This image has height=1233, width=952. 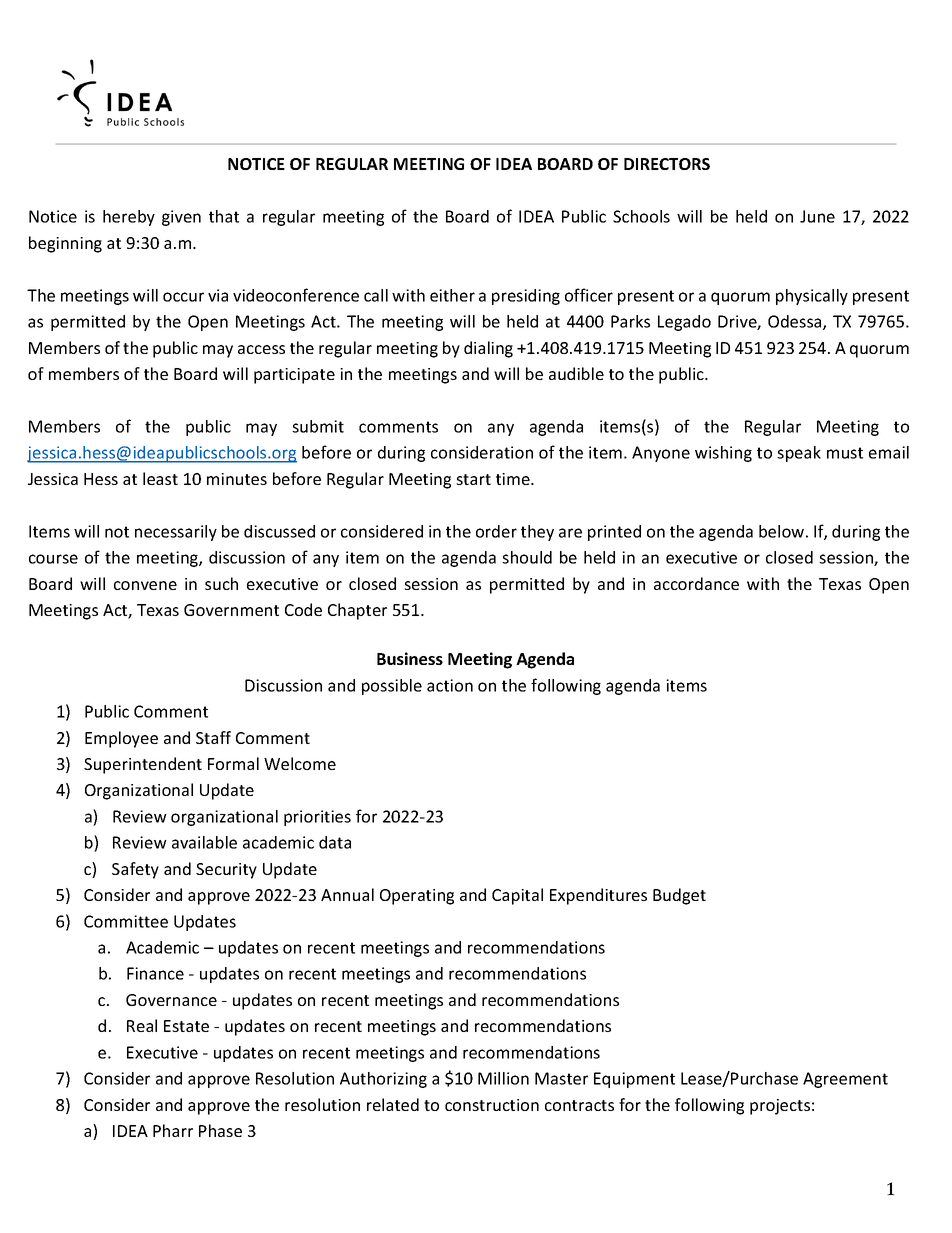 I want to click on June, so click(x=817, y=216).
